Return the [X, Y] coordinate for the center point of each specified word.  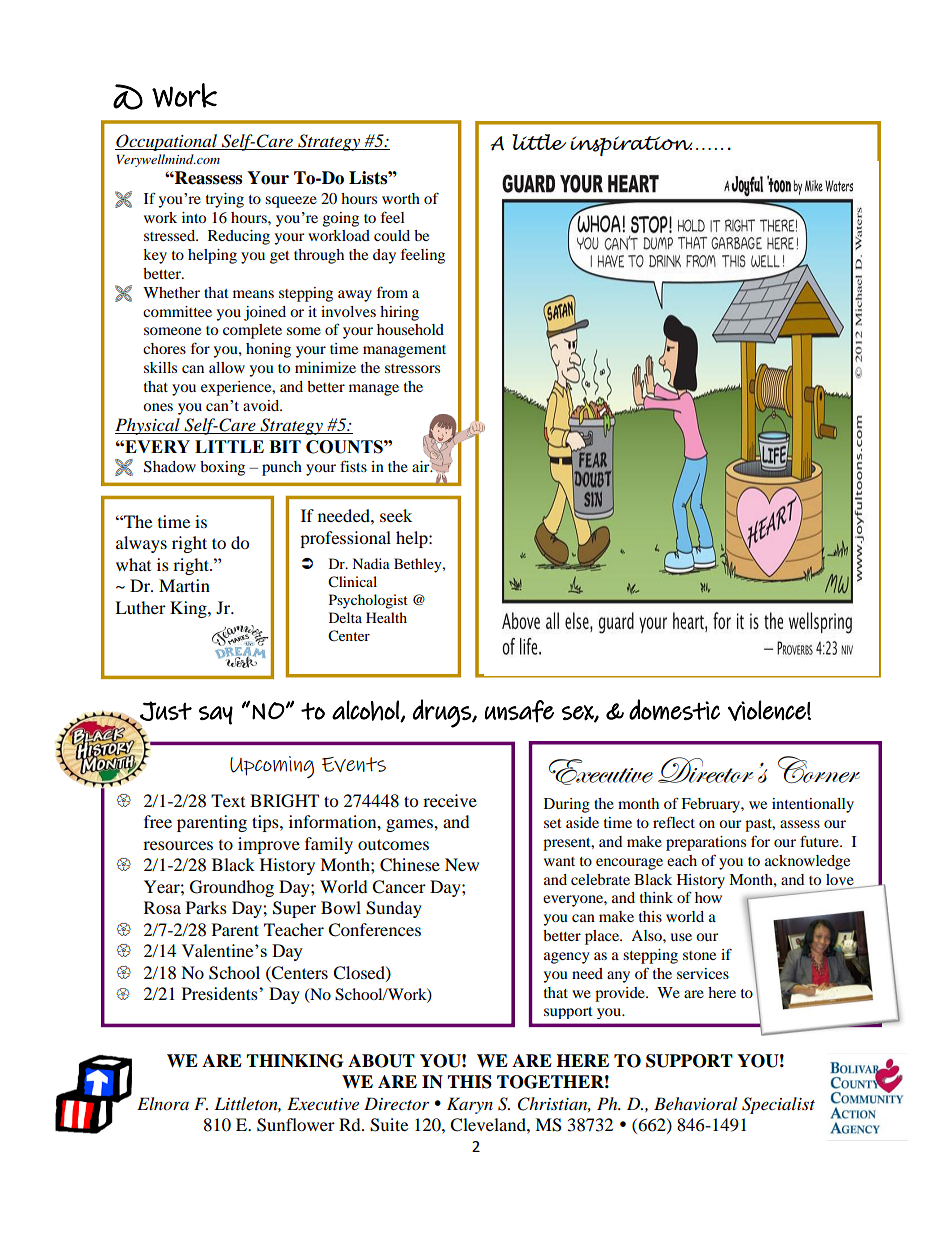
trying [225, 200]
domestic [674, 709]
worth [401, 198]
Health [386, 617]
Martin [184, 585]
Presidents [221, 993]
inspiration [631, 146]
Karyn [470, 1105]
